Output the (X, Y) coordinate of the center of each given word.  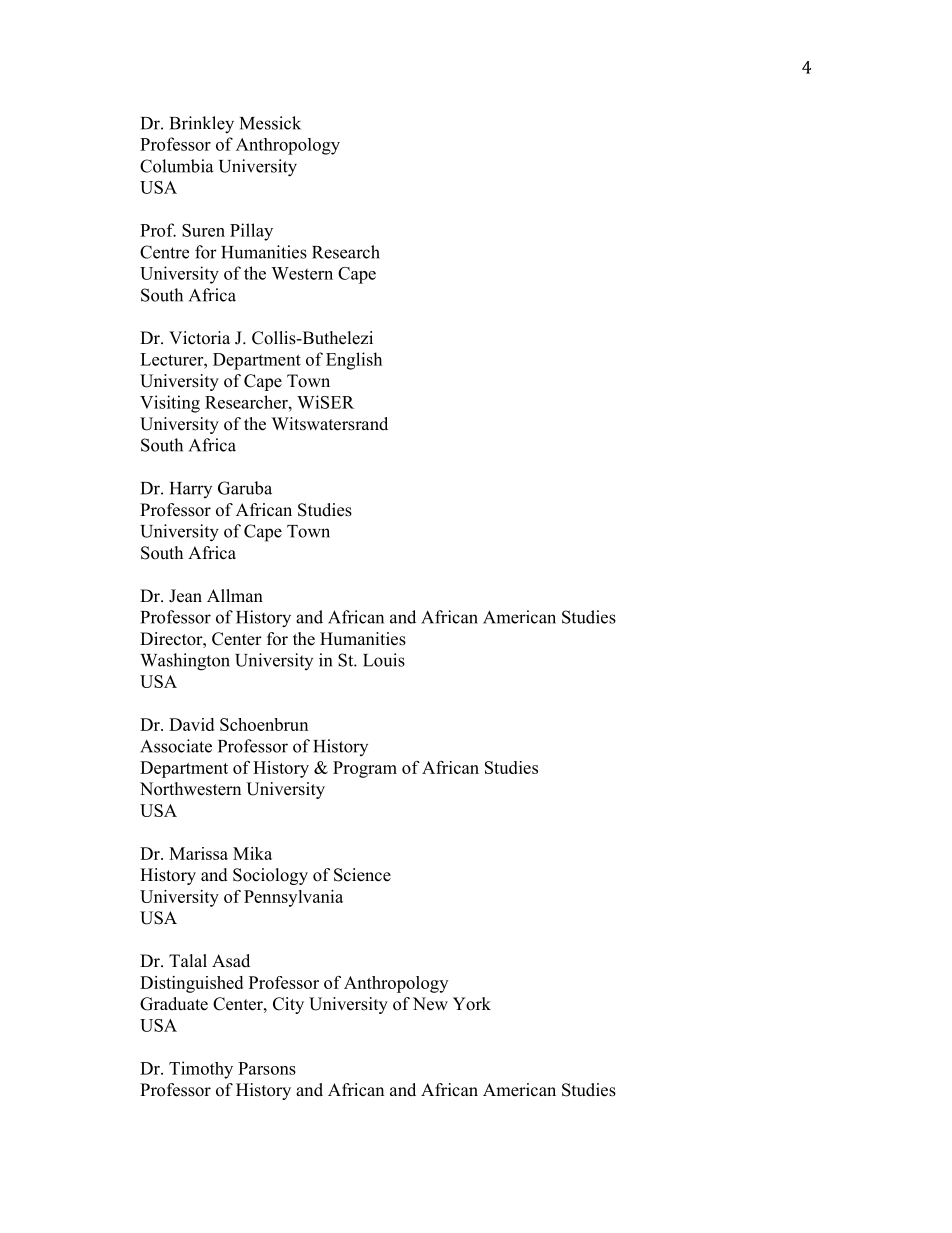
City (288, 1005)
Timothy (201, 1070)
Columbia (176, 166)
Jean (185, 596)
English (354, 361)
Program (365, 769)
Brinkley (202, 125)
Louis (384, 660)
